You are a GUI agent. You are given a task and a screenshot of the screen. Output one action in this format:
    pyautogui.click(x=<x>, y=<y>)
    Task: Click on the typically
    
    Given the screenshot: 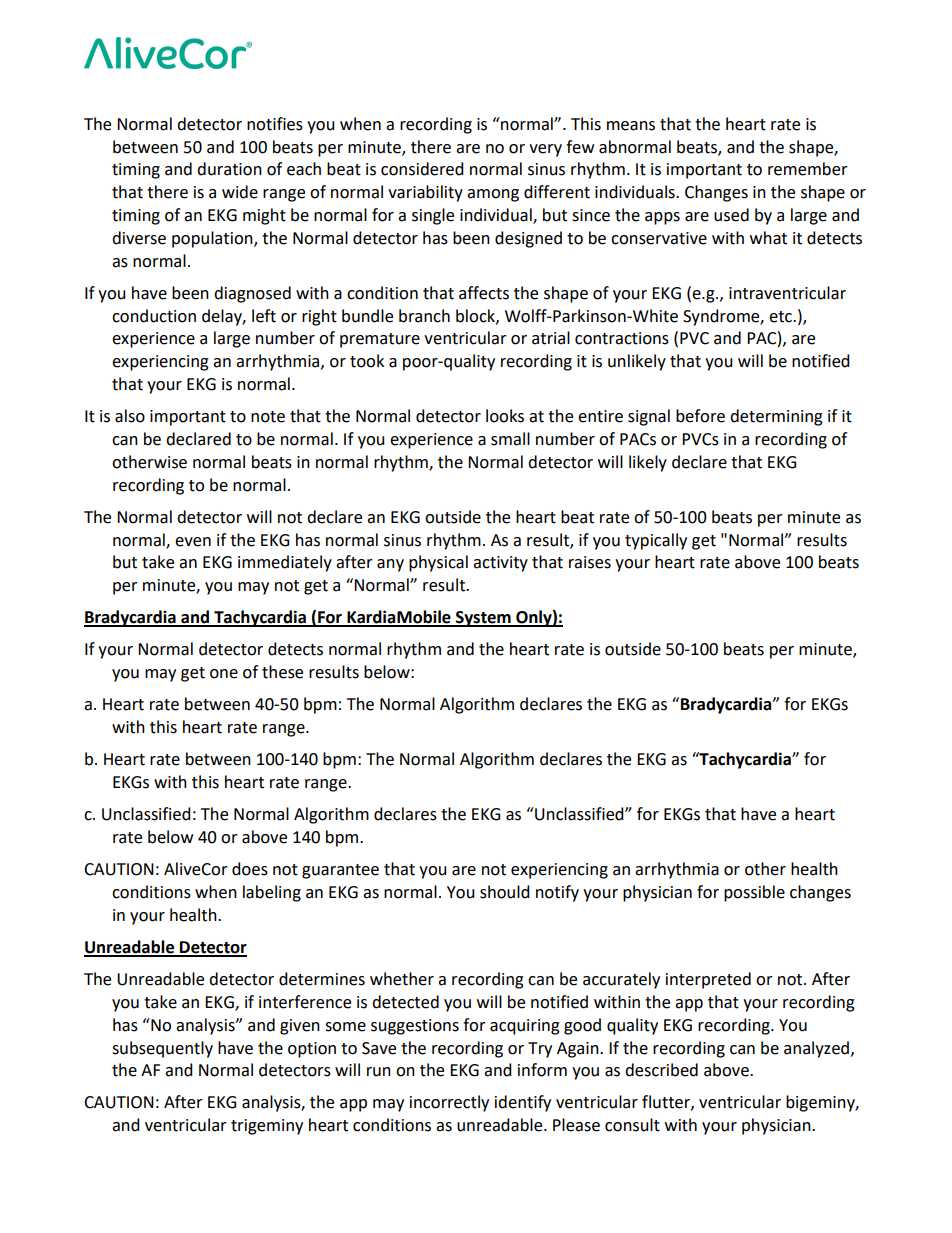 What is the action you would take?
    pyautogui.click(x=656, y=541)
